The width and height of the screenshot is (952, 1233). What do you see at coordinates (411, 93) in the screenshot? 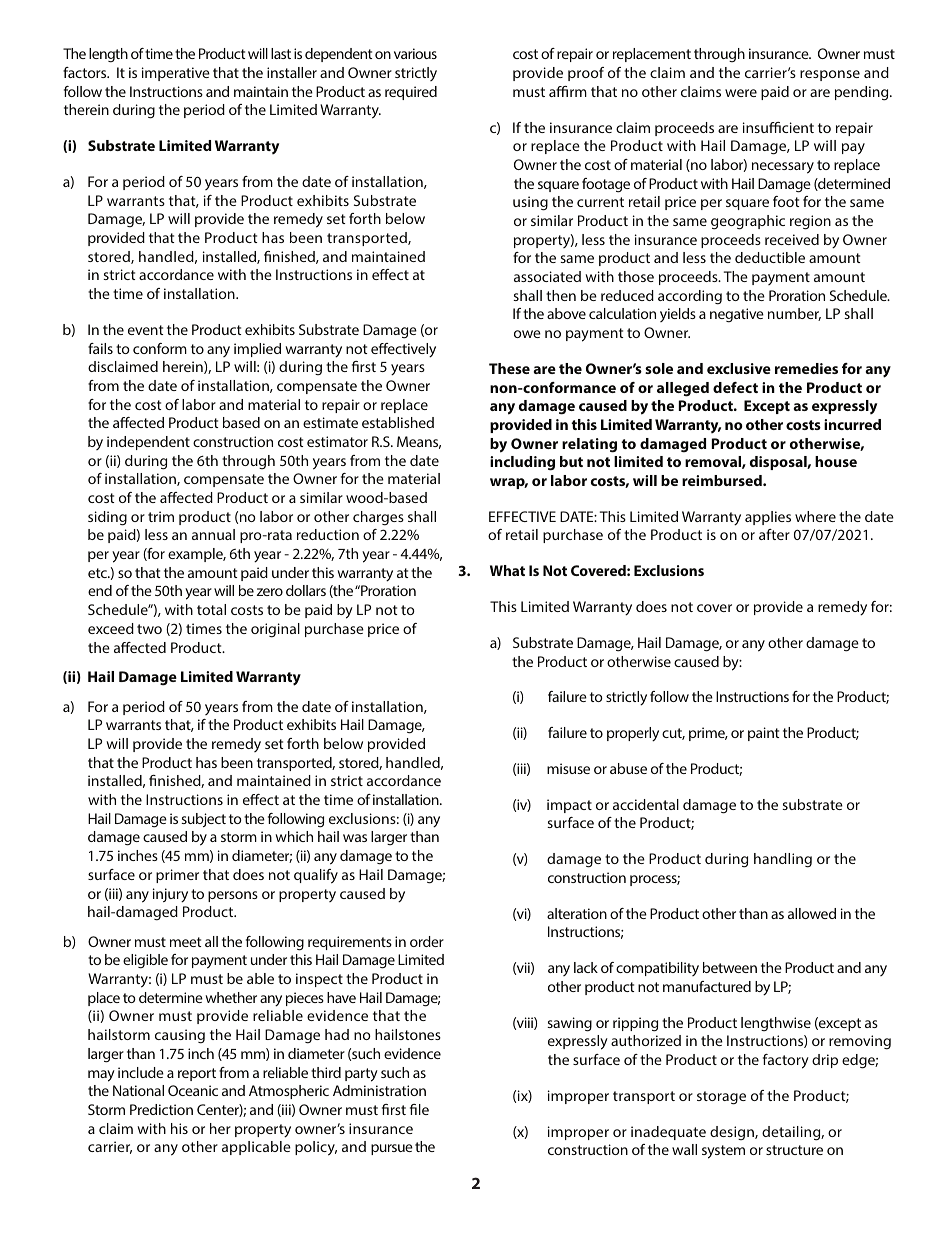
I see `required` at bounding box center [411, 93].
